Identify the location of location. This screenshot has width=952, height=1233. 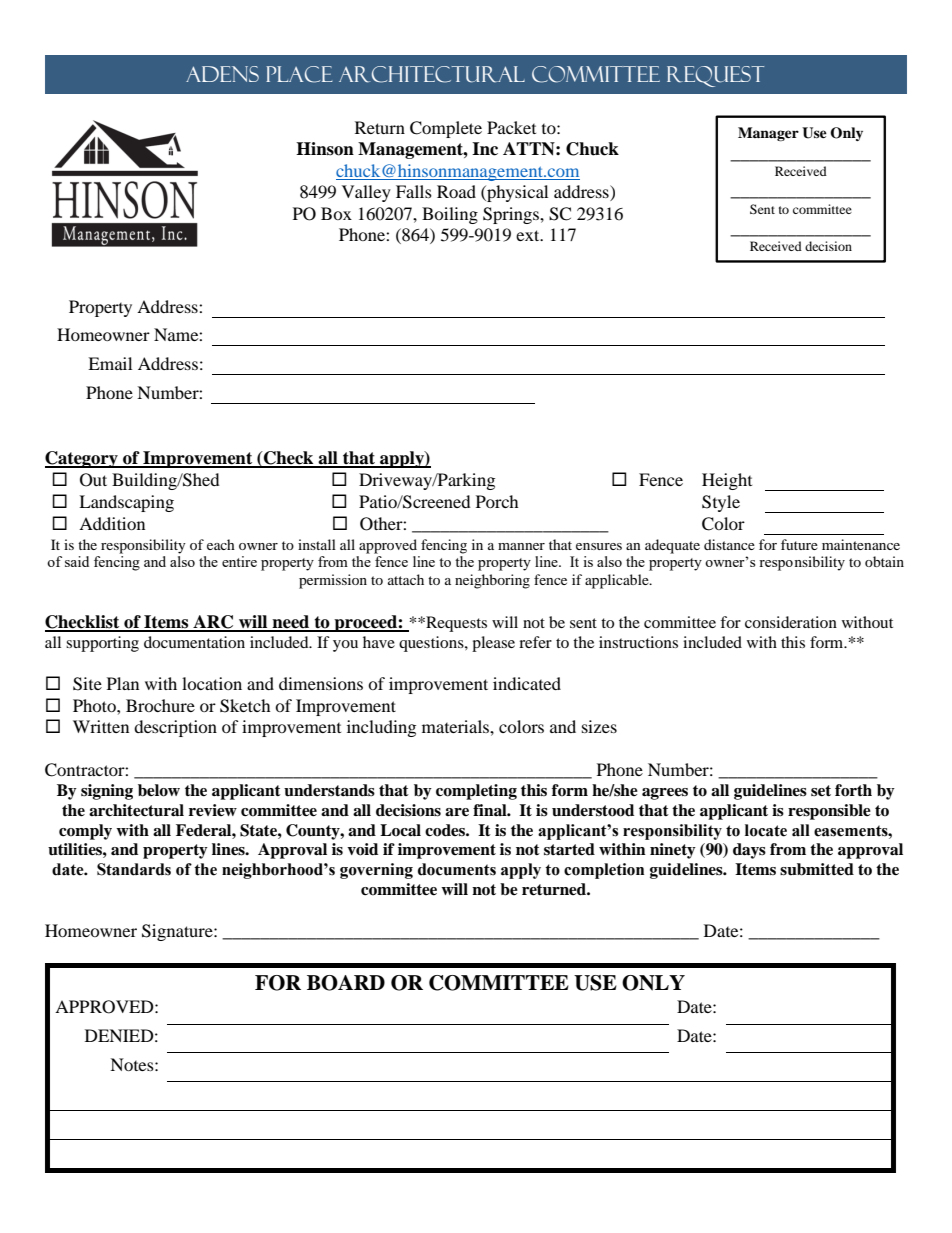
(212, 683).
